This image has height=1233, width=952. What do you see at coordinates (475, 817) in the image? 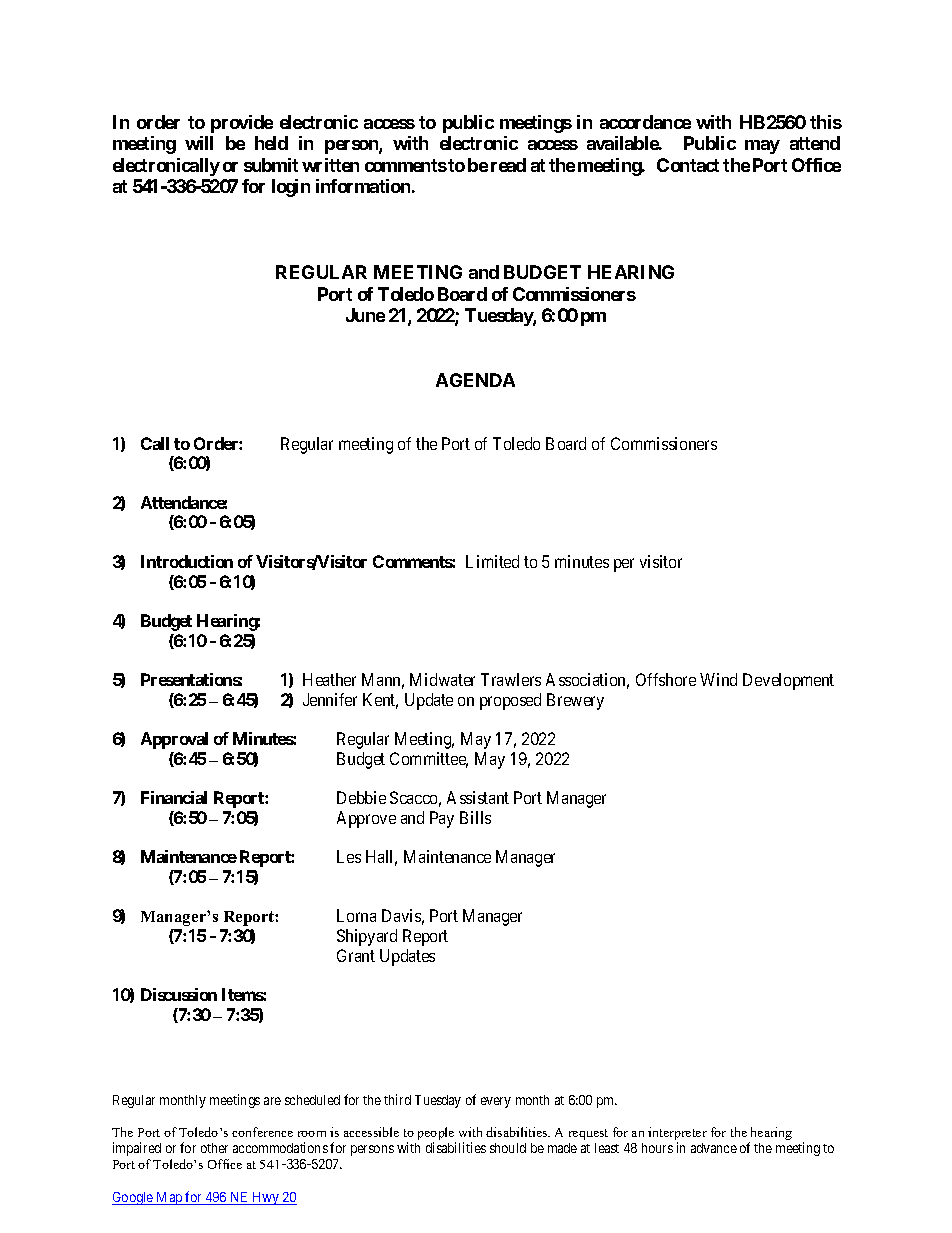
I see `Bills` at bounding box center [475, 817].
